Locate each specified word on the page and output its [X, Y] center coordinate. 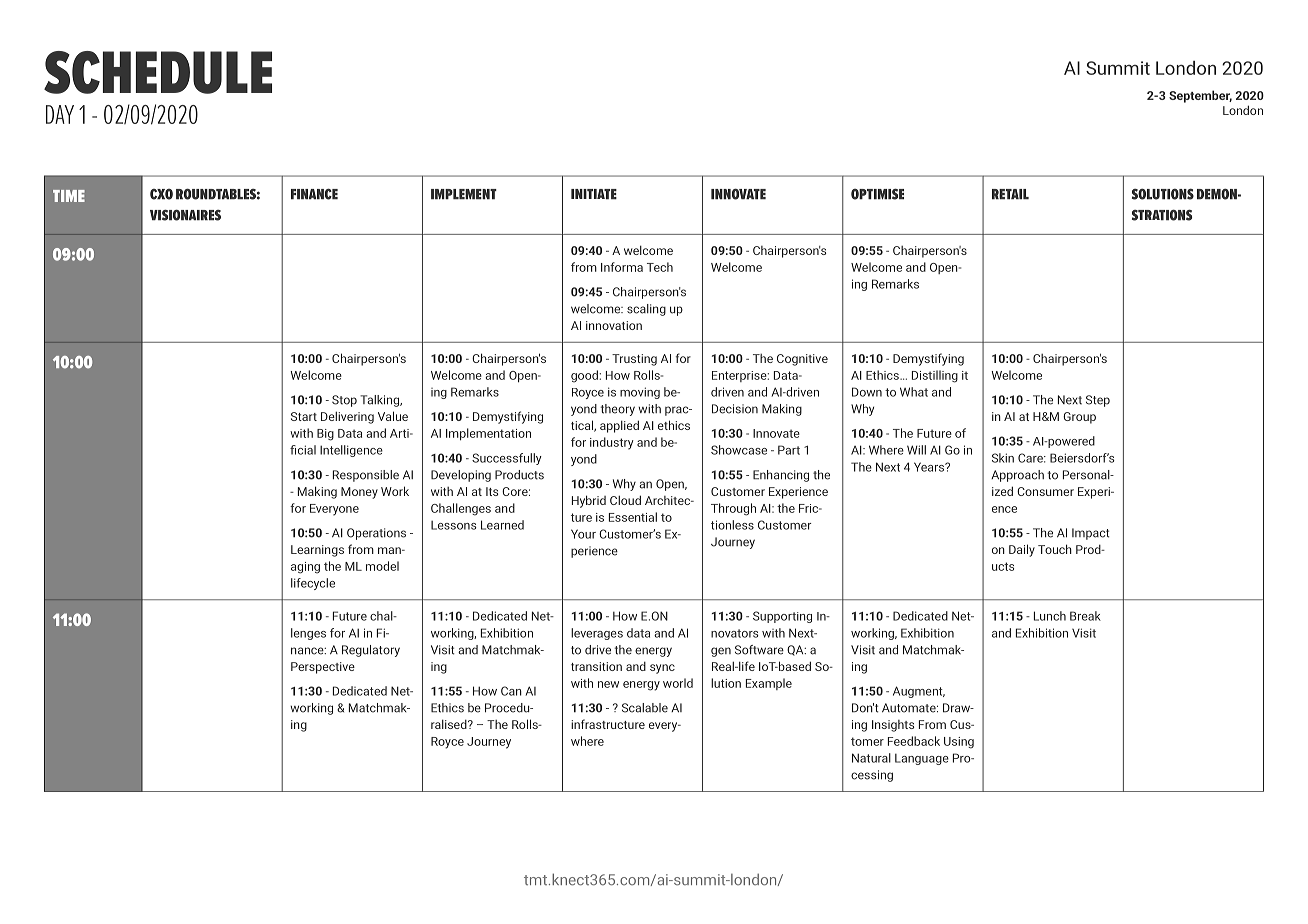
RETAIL [1010, 194]
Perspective [323, 668]
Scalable [645, 708]
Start [304, 416]
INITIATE [594, 194]
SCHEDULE [158, 72]
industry [612, 443]
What [914, 392]
